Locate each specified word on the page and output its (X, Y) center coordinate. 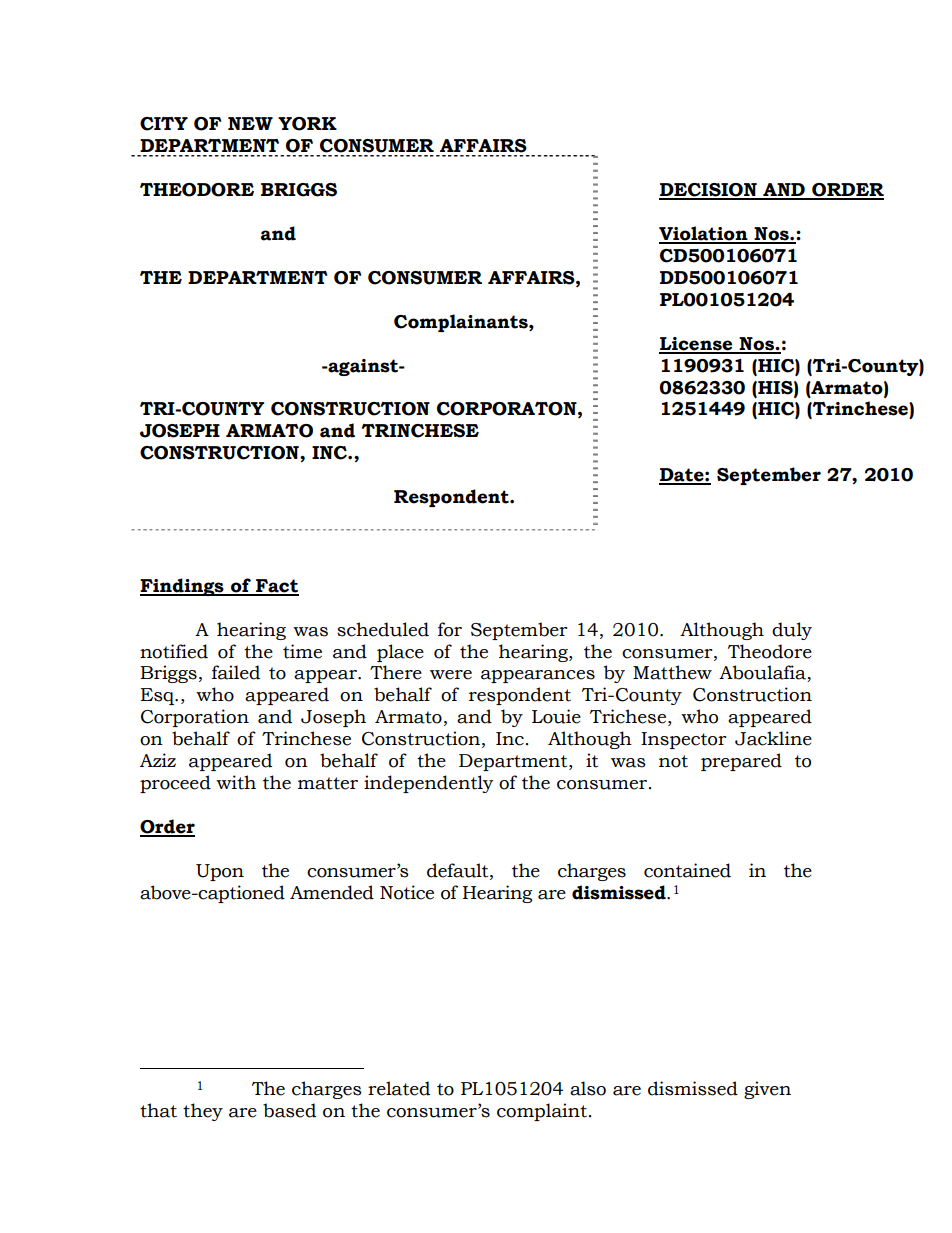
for (450, 629)
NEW (250, 123)
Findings (183, 587)
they (203, 1112)
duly (792, 631)
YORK (307, 124)
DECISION (709, 191)
